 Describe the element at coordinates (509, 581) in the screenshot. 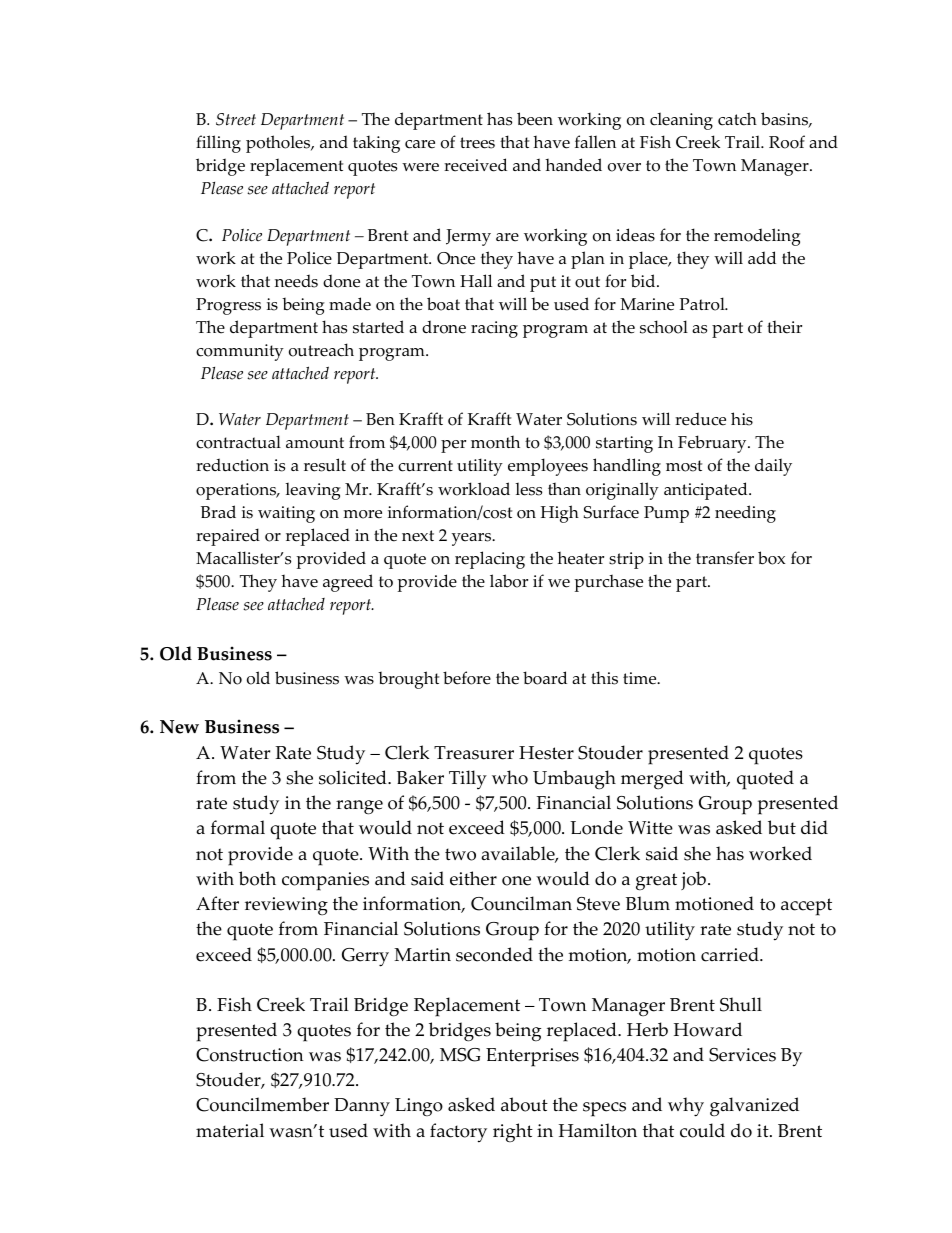

I see `labor` at that location.
